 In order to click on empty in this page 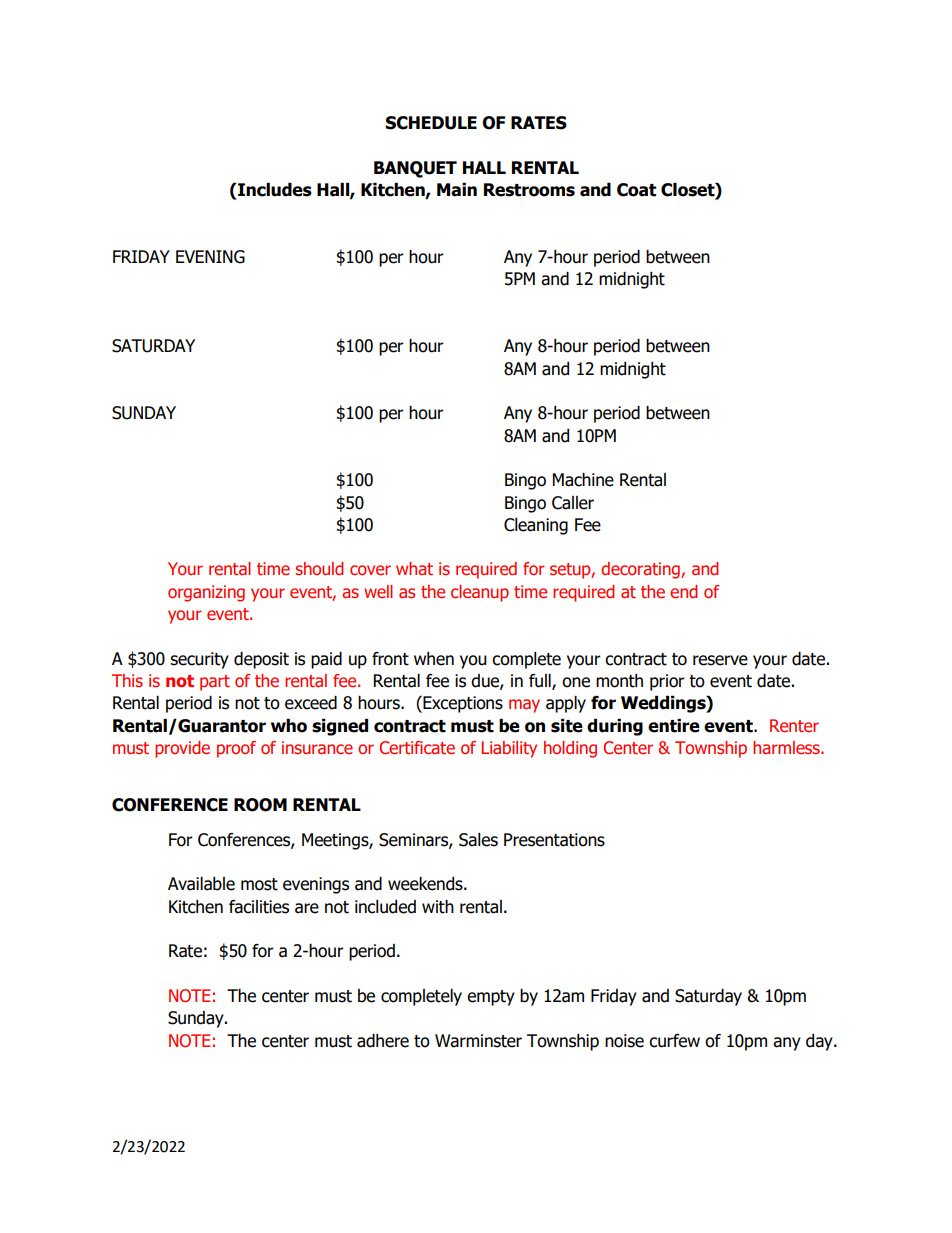, I will do `click(491, 998)`.
